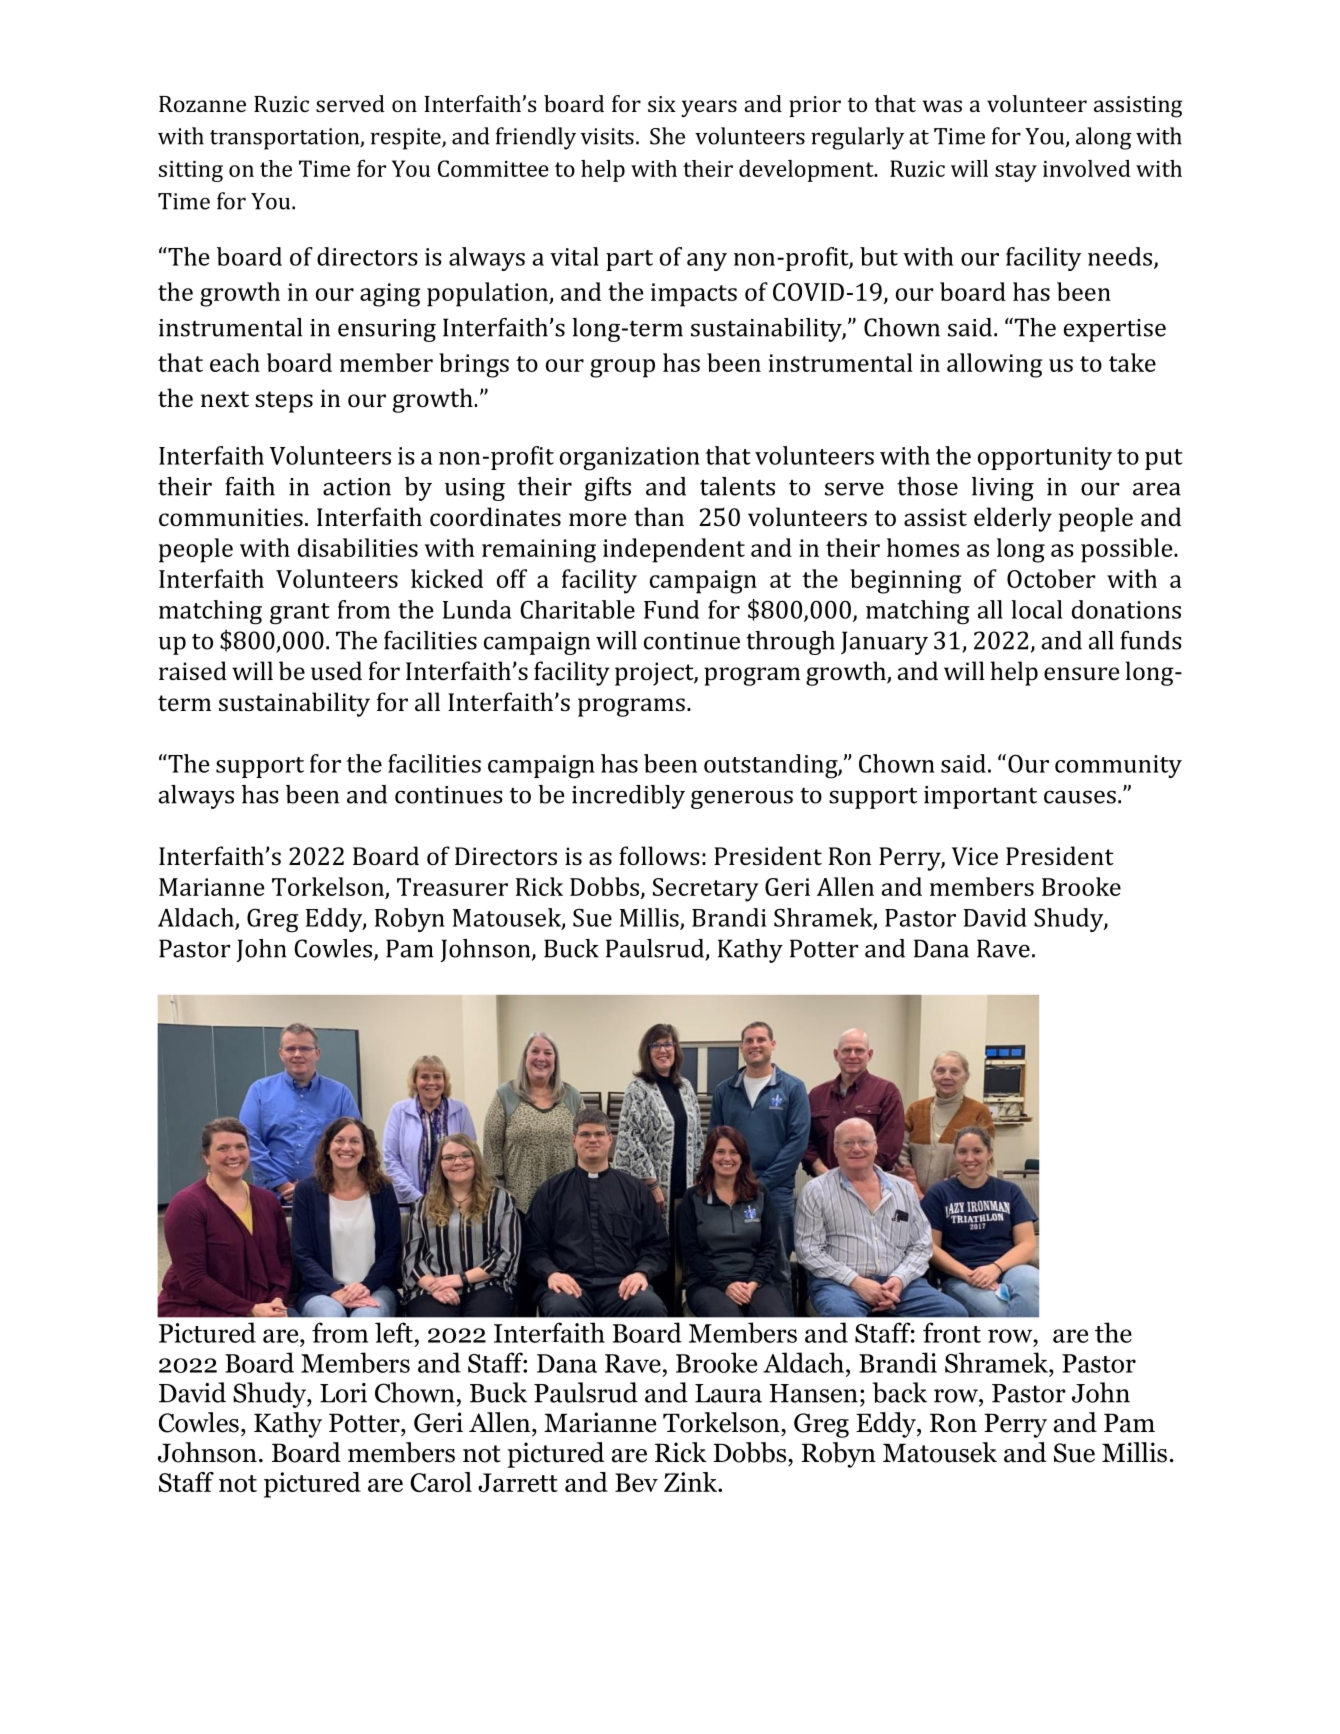 Image resolution: width=1340 pixels, height=1734 pixels. I want to click on She, so click(667, 136).
